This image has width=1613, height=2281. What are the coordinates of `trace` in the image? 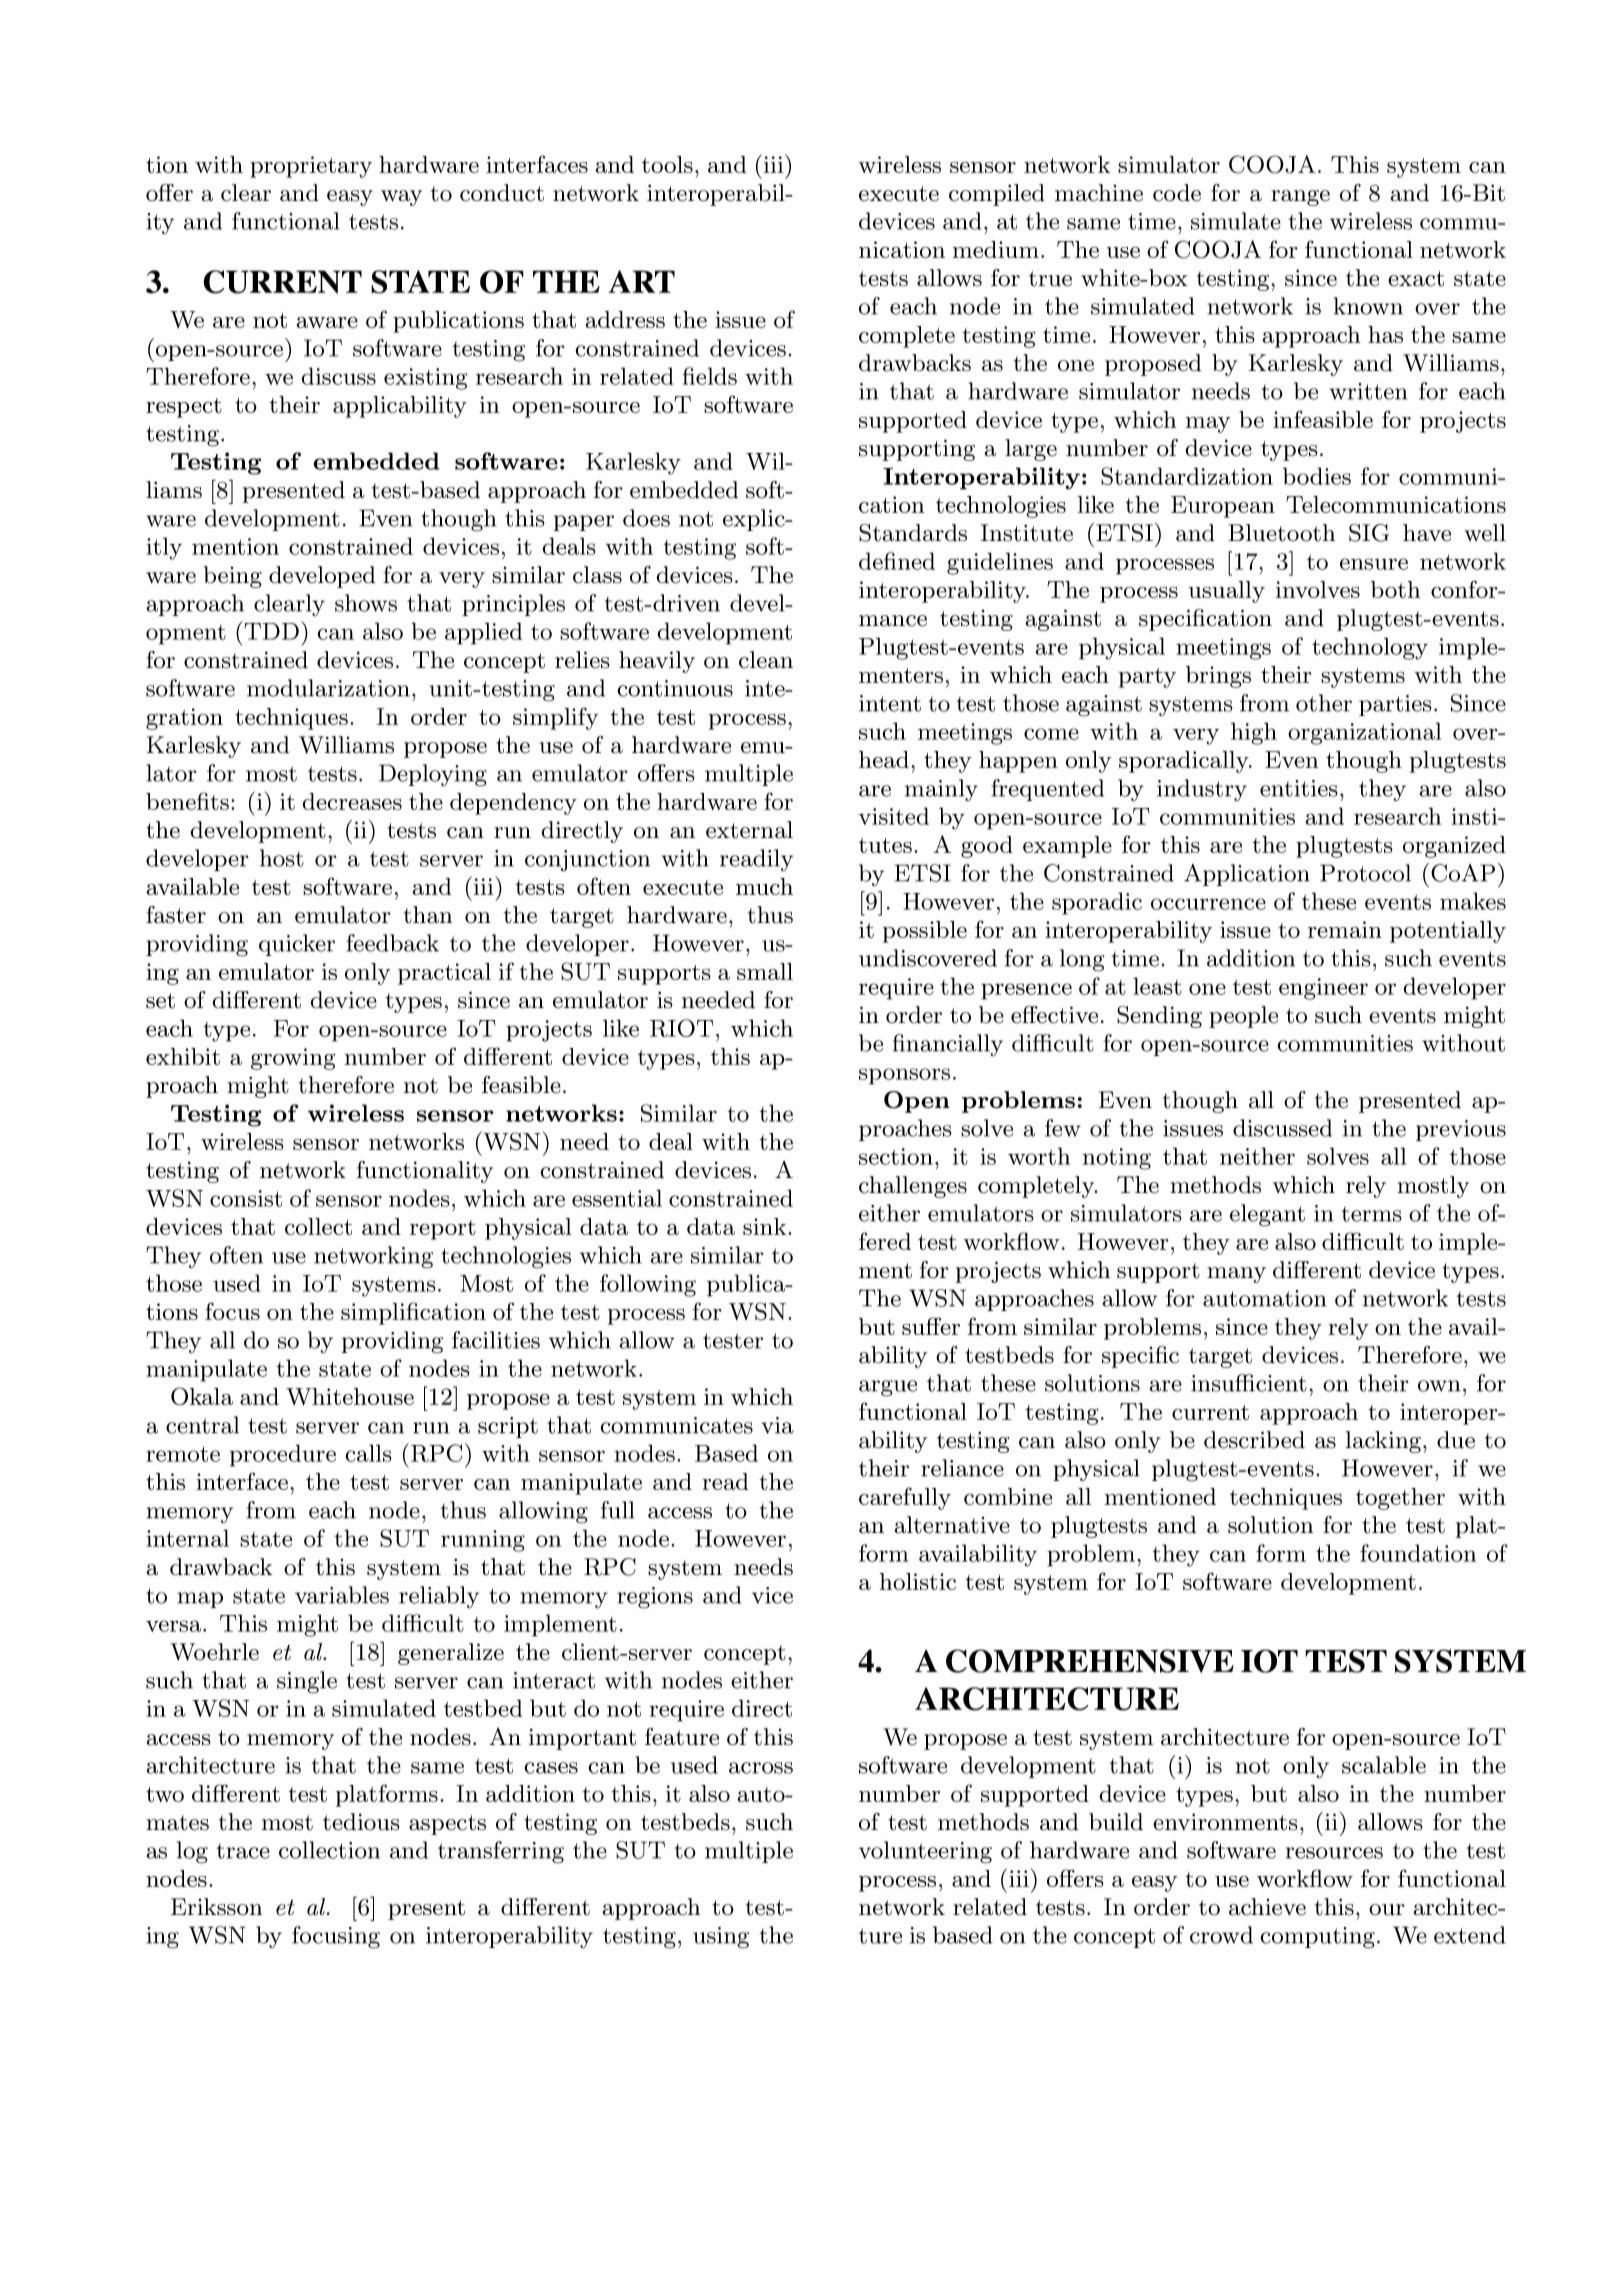 It's located at (243, 1851).
